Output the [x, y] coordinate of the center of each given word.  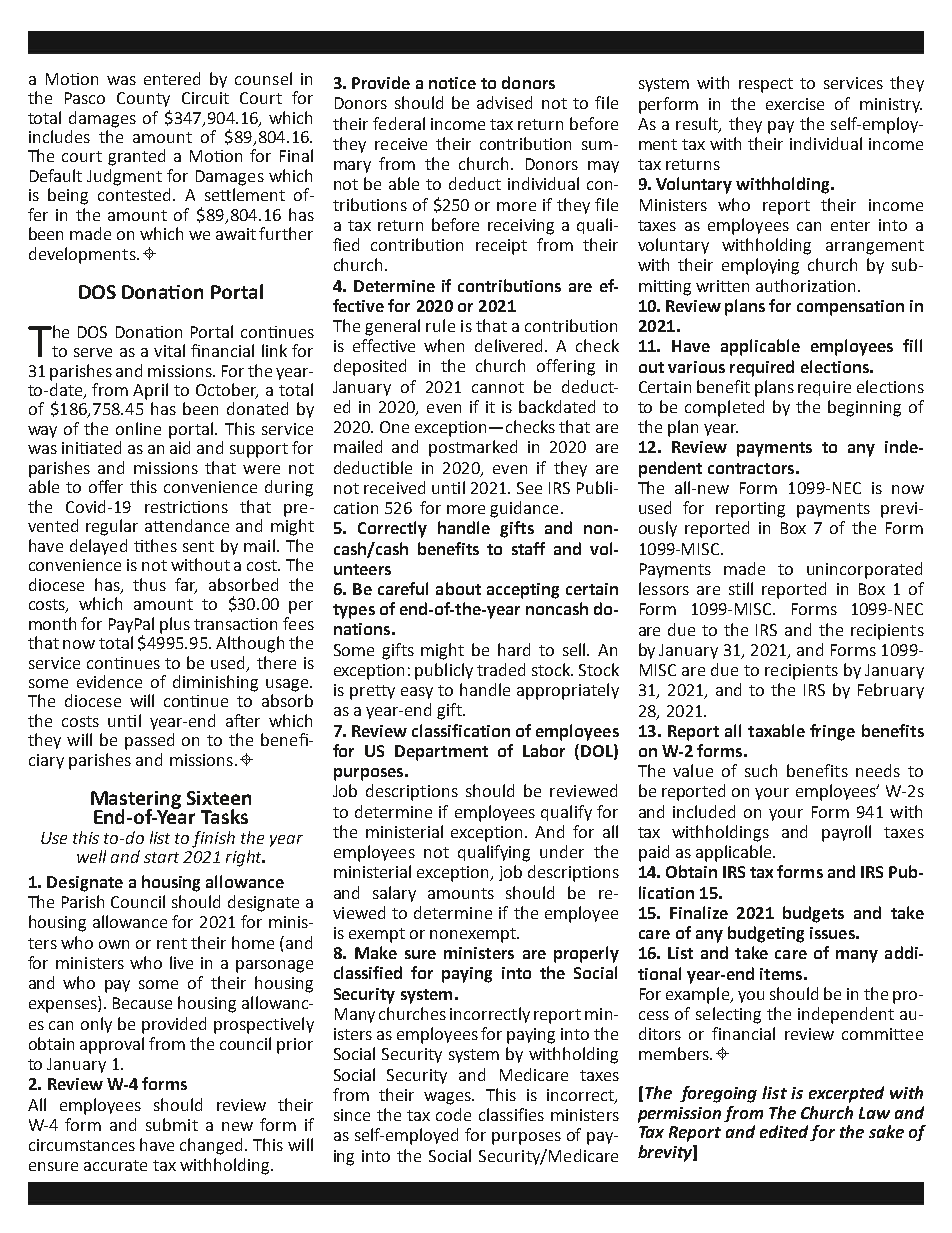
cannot [498, 387]
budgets [813, 914]
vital [169, 350]
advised [504, 102]
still [741, 588]
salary [394, 894]
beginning [864, 408]
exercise [795, 104]
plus [175, 625]
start [161, 857]
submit [172, 1124]
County [143, 99]
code [453, 1114]
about [458, 588]
